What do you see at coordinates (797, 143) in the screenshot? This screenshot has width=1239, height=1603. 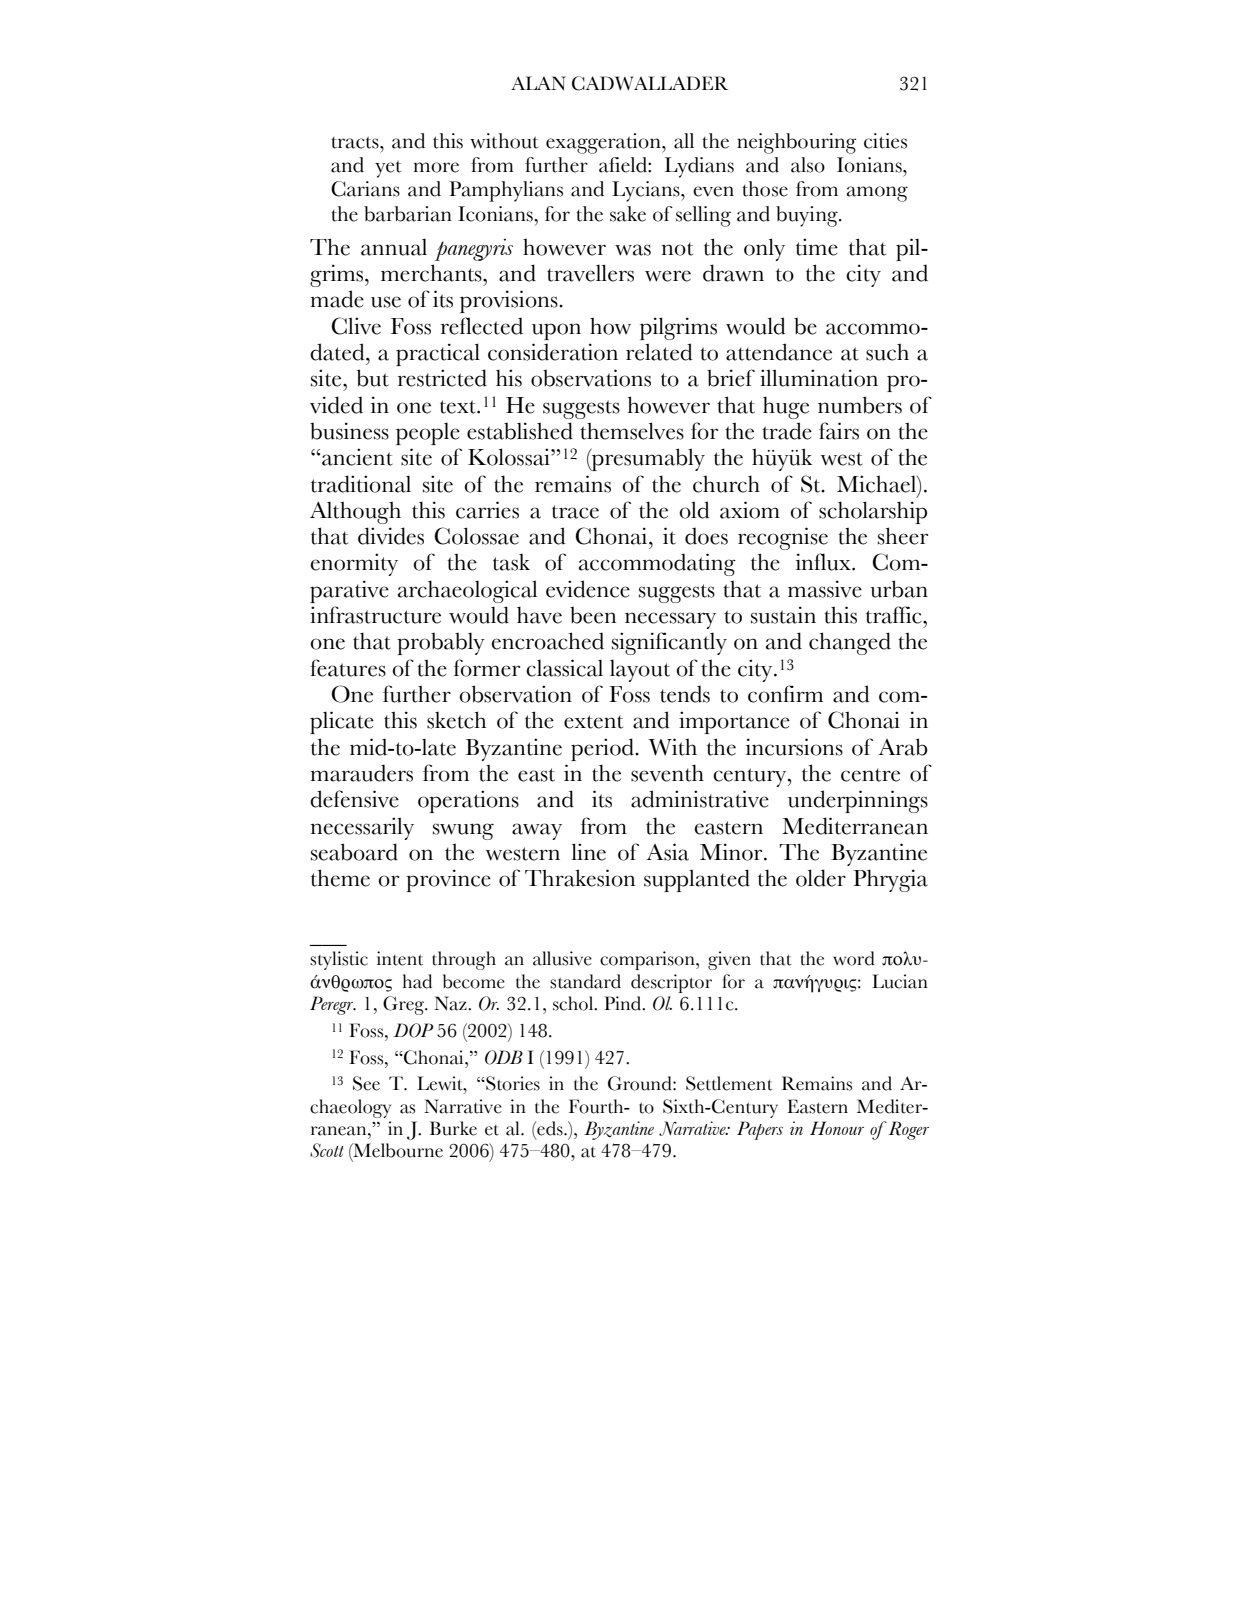 I see `neighbouring` at bounding box center [797, 143].
